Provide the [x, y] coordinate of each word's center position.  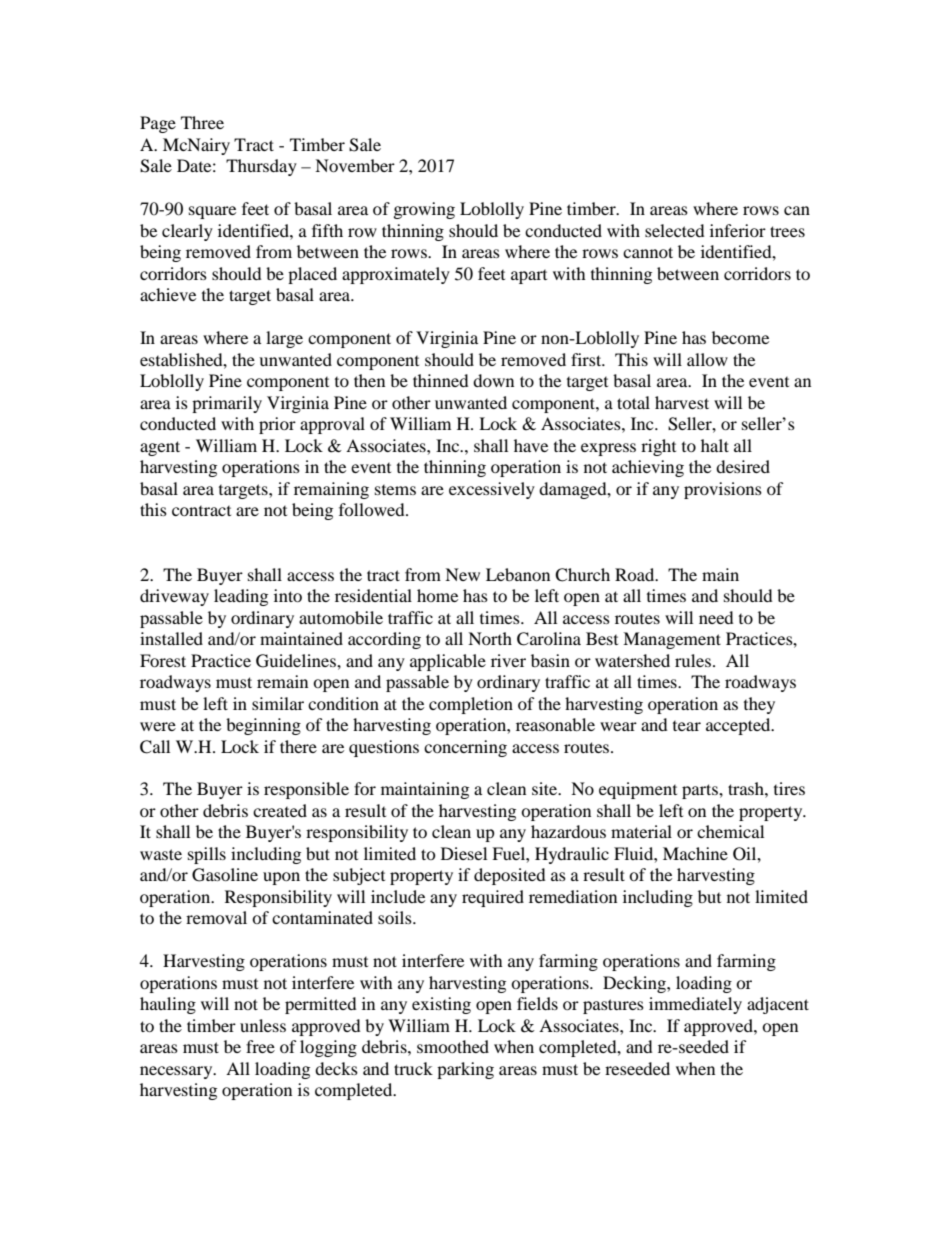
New [462, 574]
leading [241, 597]
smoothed [453, 1046]
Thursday [261, 167]
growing [424, 210]
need [716, 617]
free [260, 1046]
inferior [738, 230]
